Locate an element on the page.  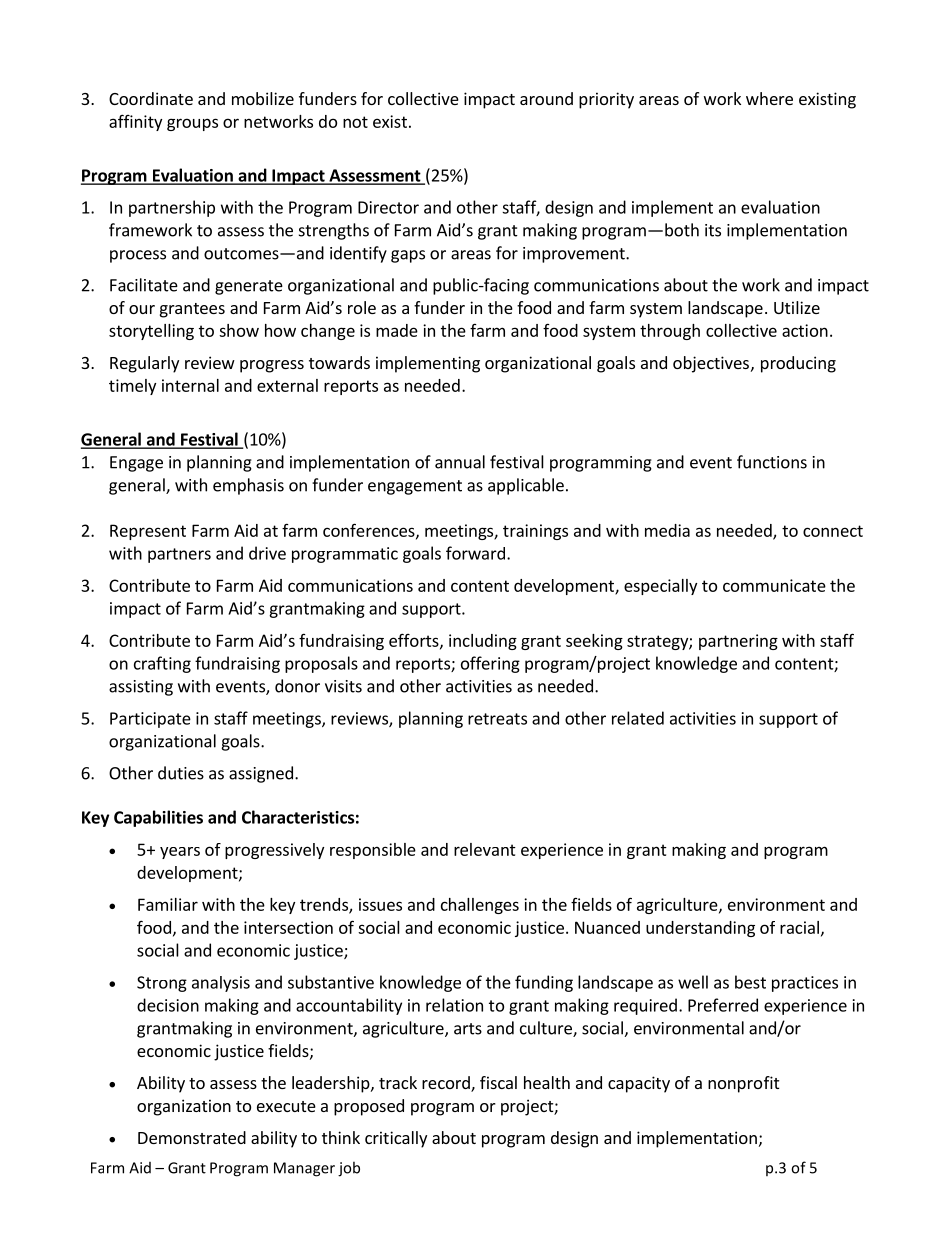
around is located at coordinates (546, 98).
